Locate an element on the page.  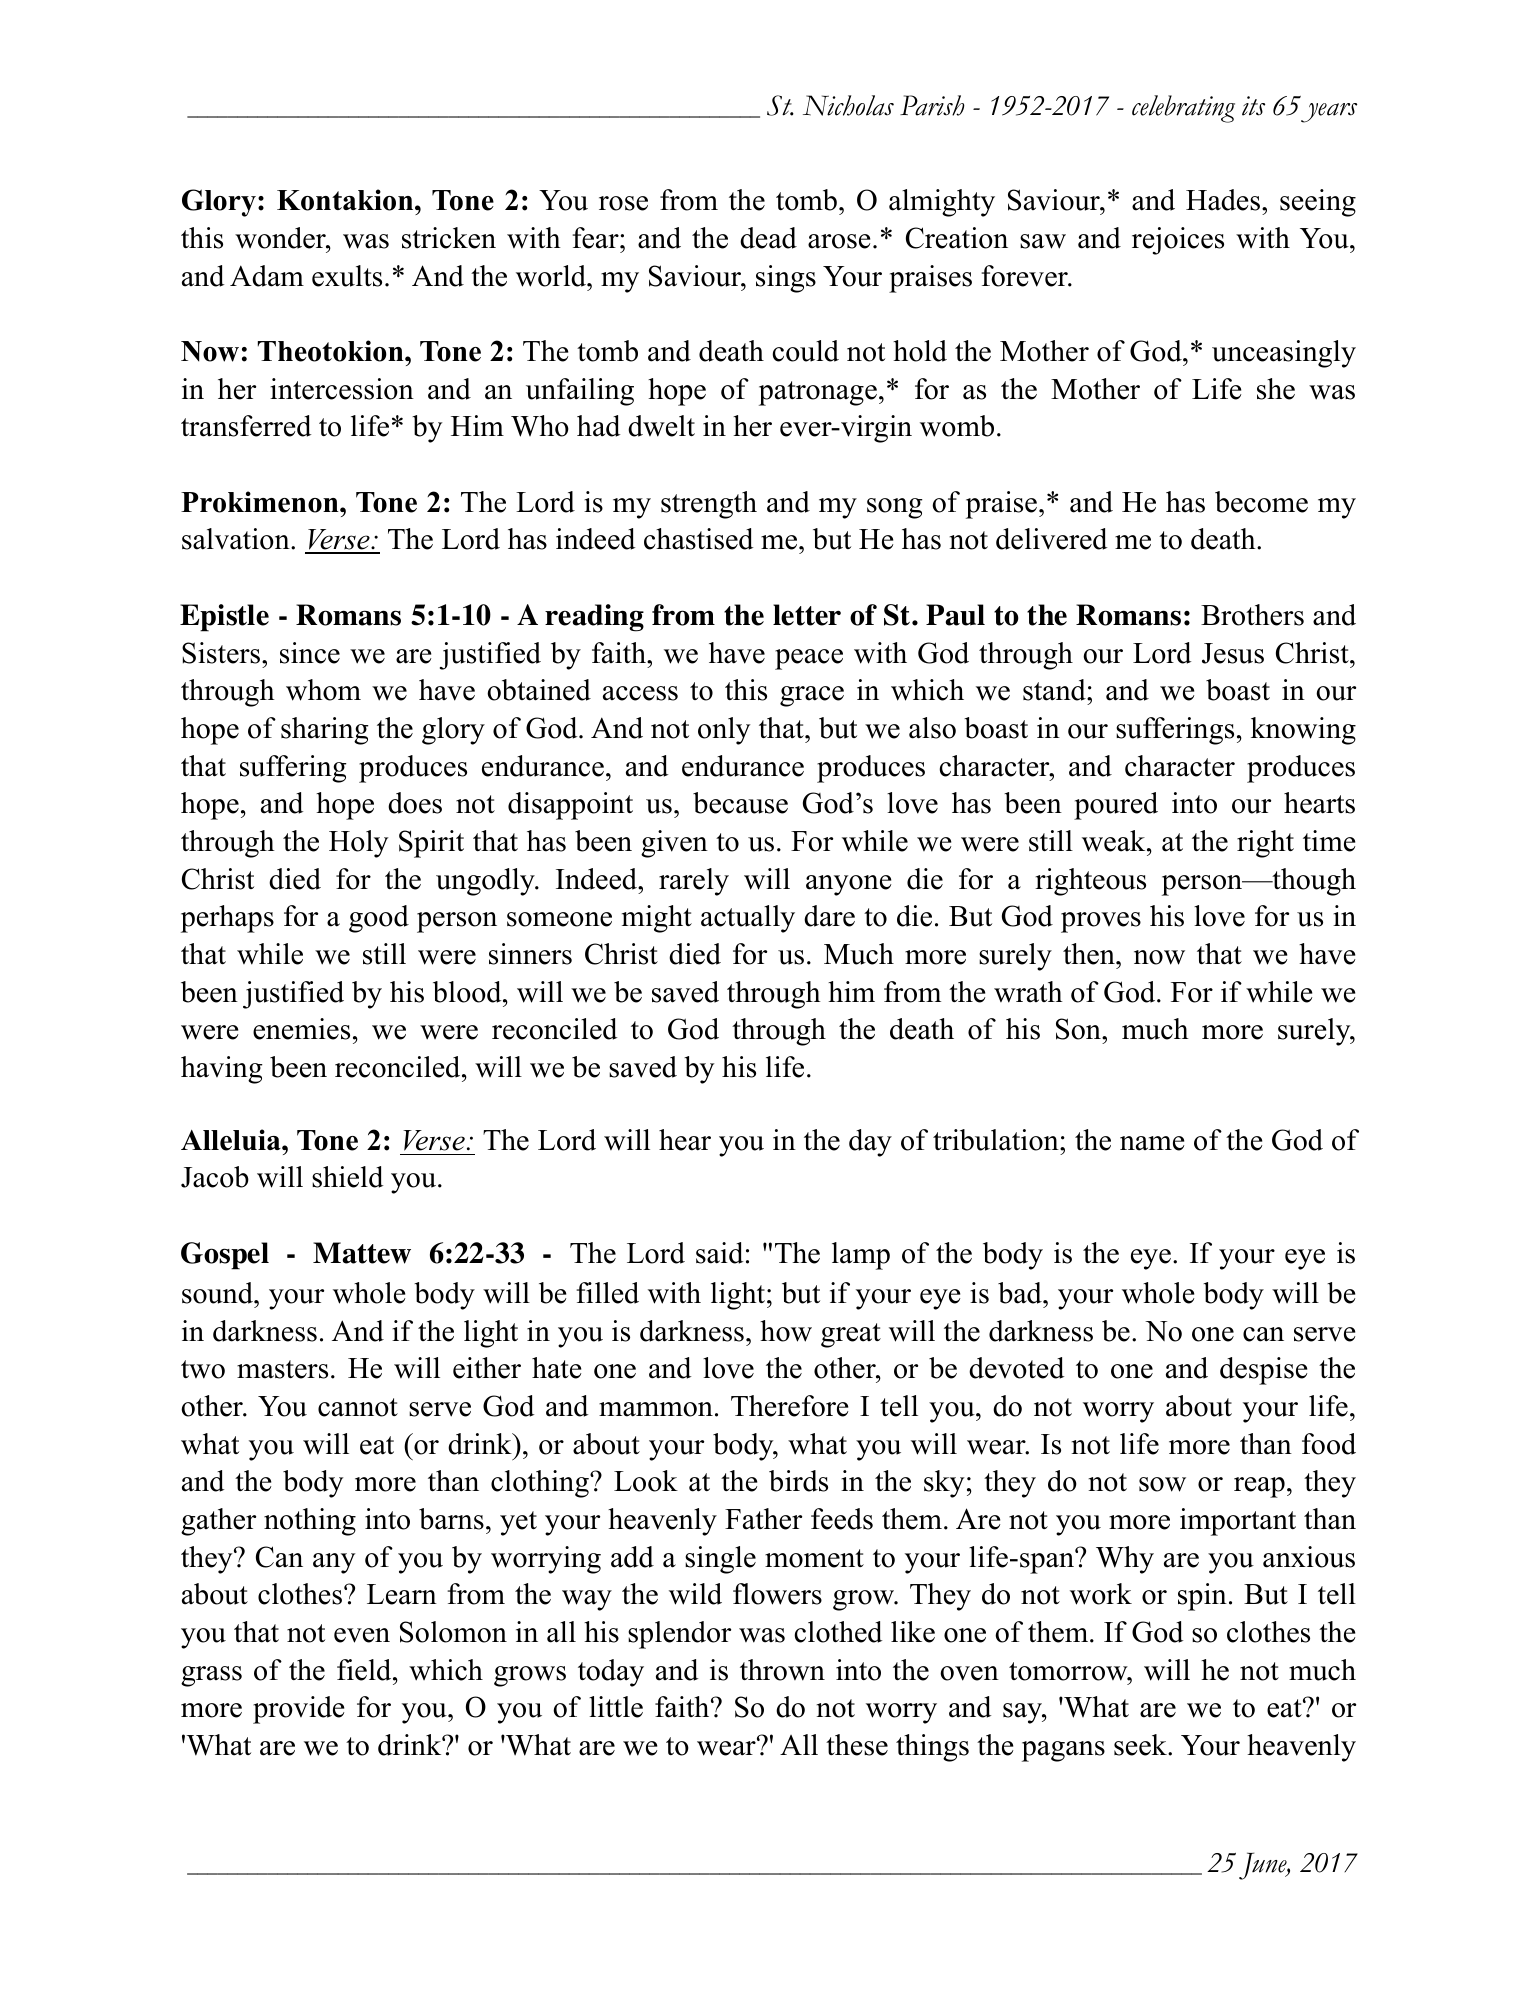
actually is located at coordinates (748, 919).
